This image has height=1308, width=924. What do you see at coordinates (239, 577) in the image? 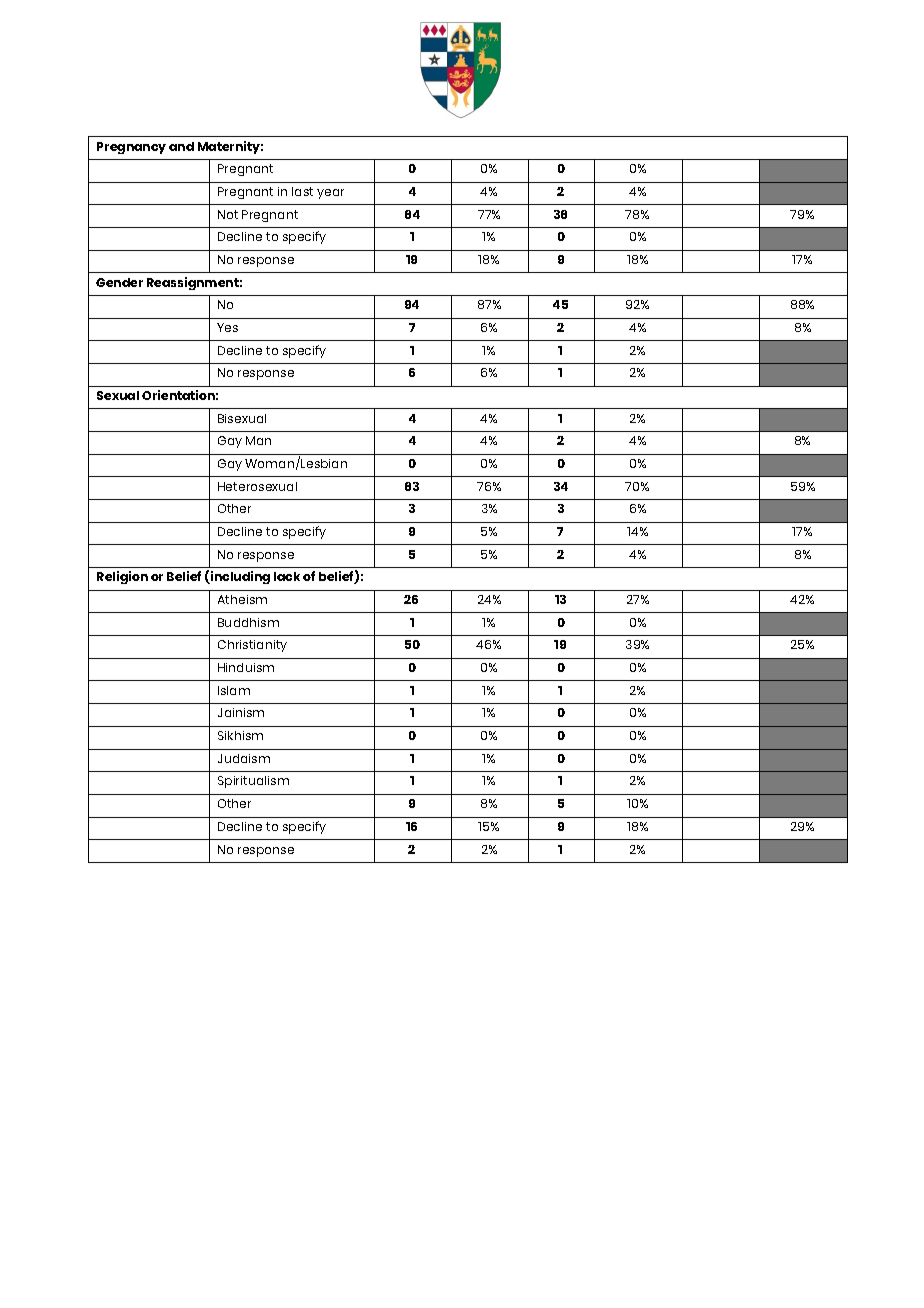
I see `including` at bounding box center [239, 577].
